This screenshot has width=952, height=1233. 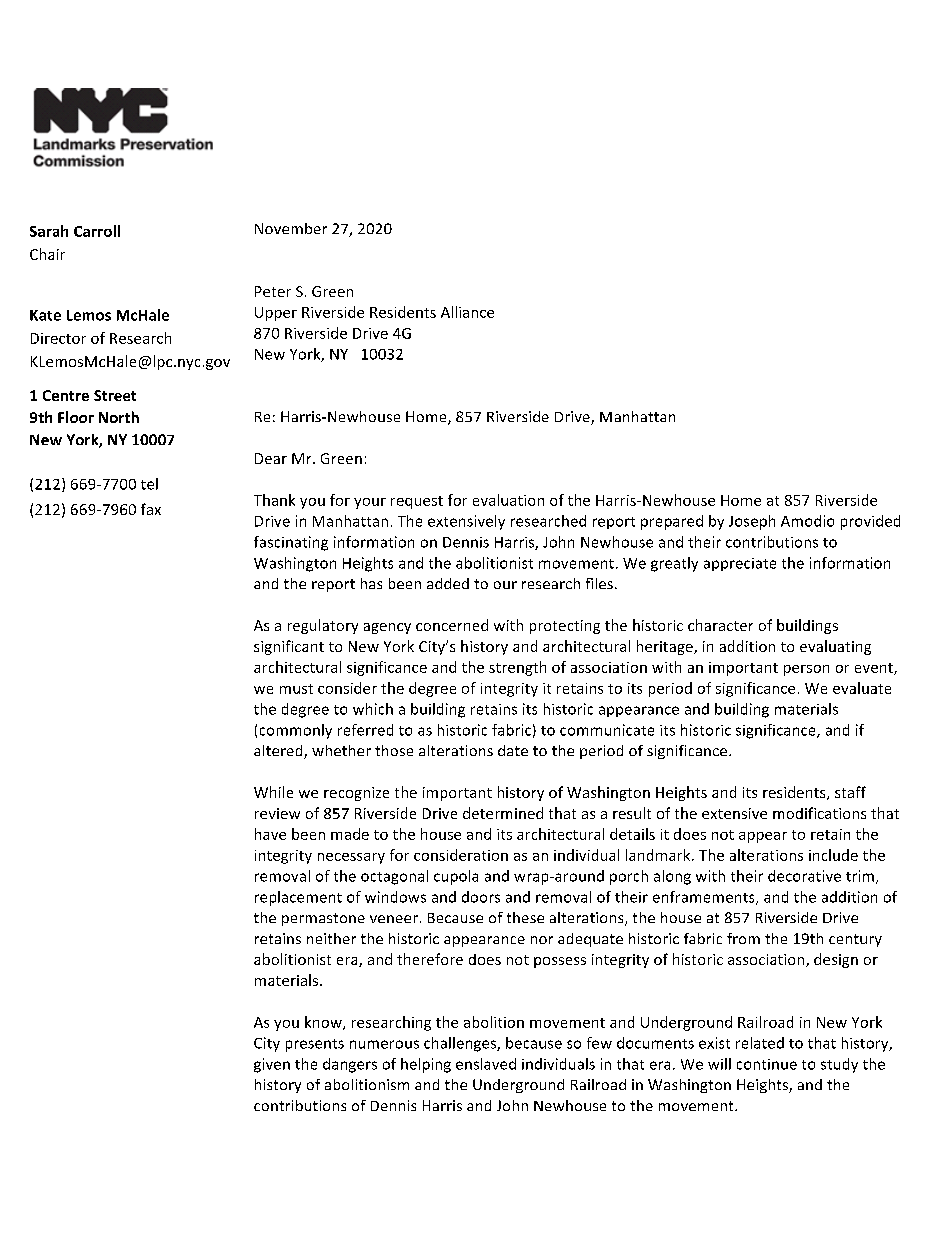 I want to click on given, so click(x=272, y=1065).
